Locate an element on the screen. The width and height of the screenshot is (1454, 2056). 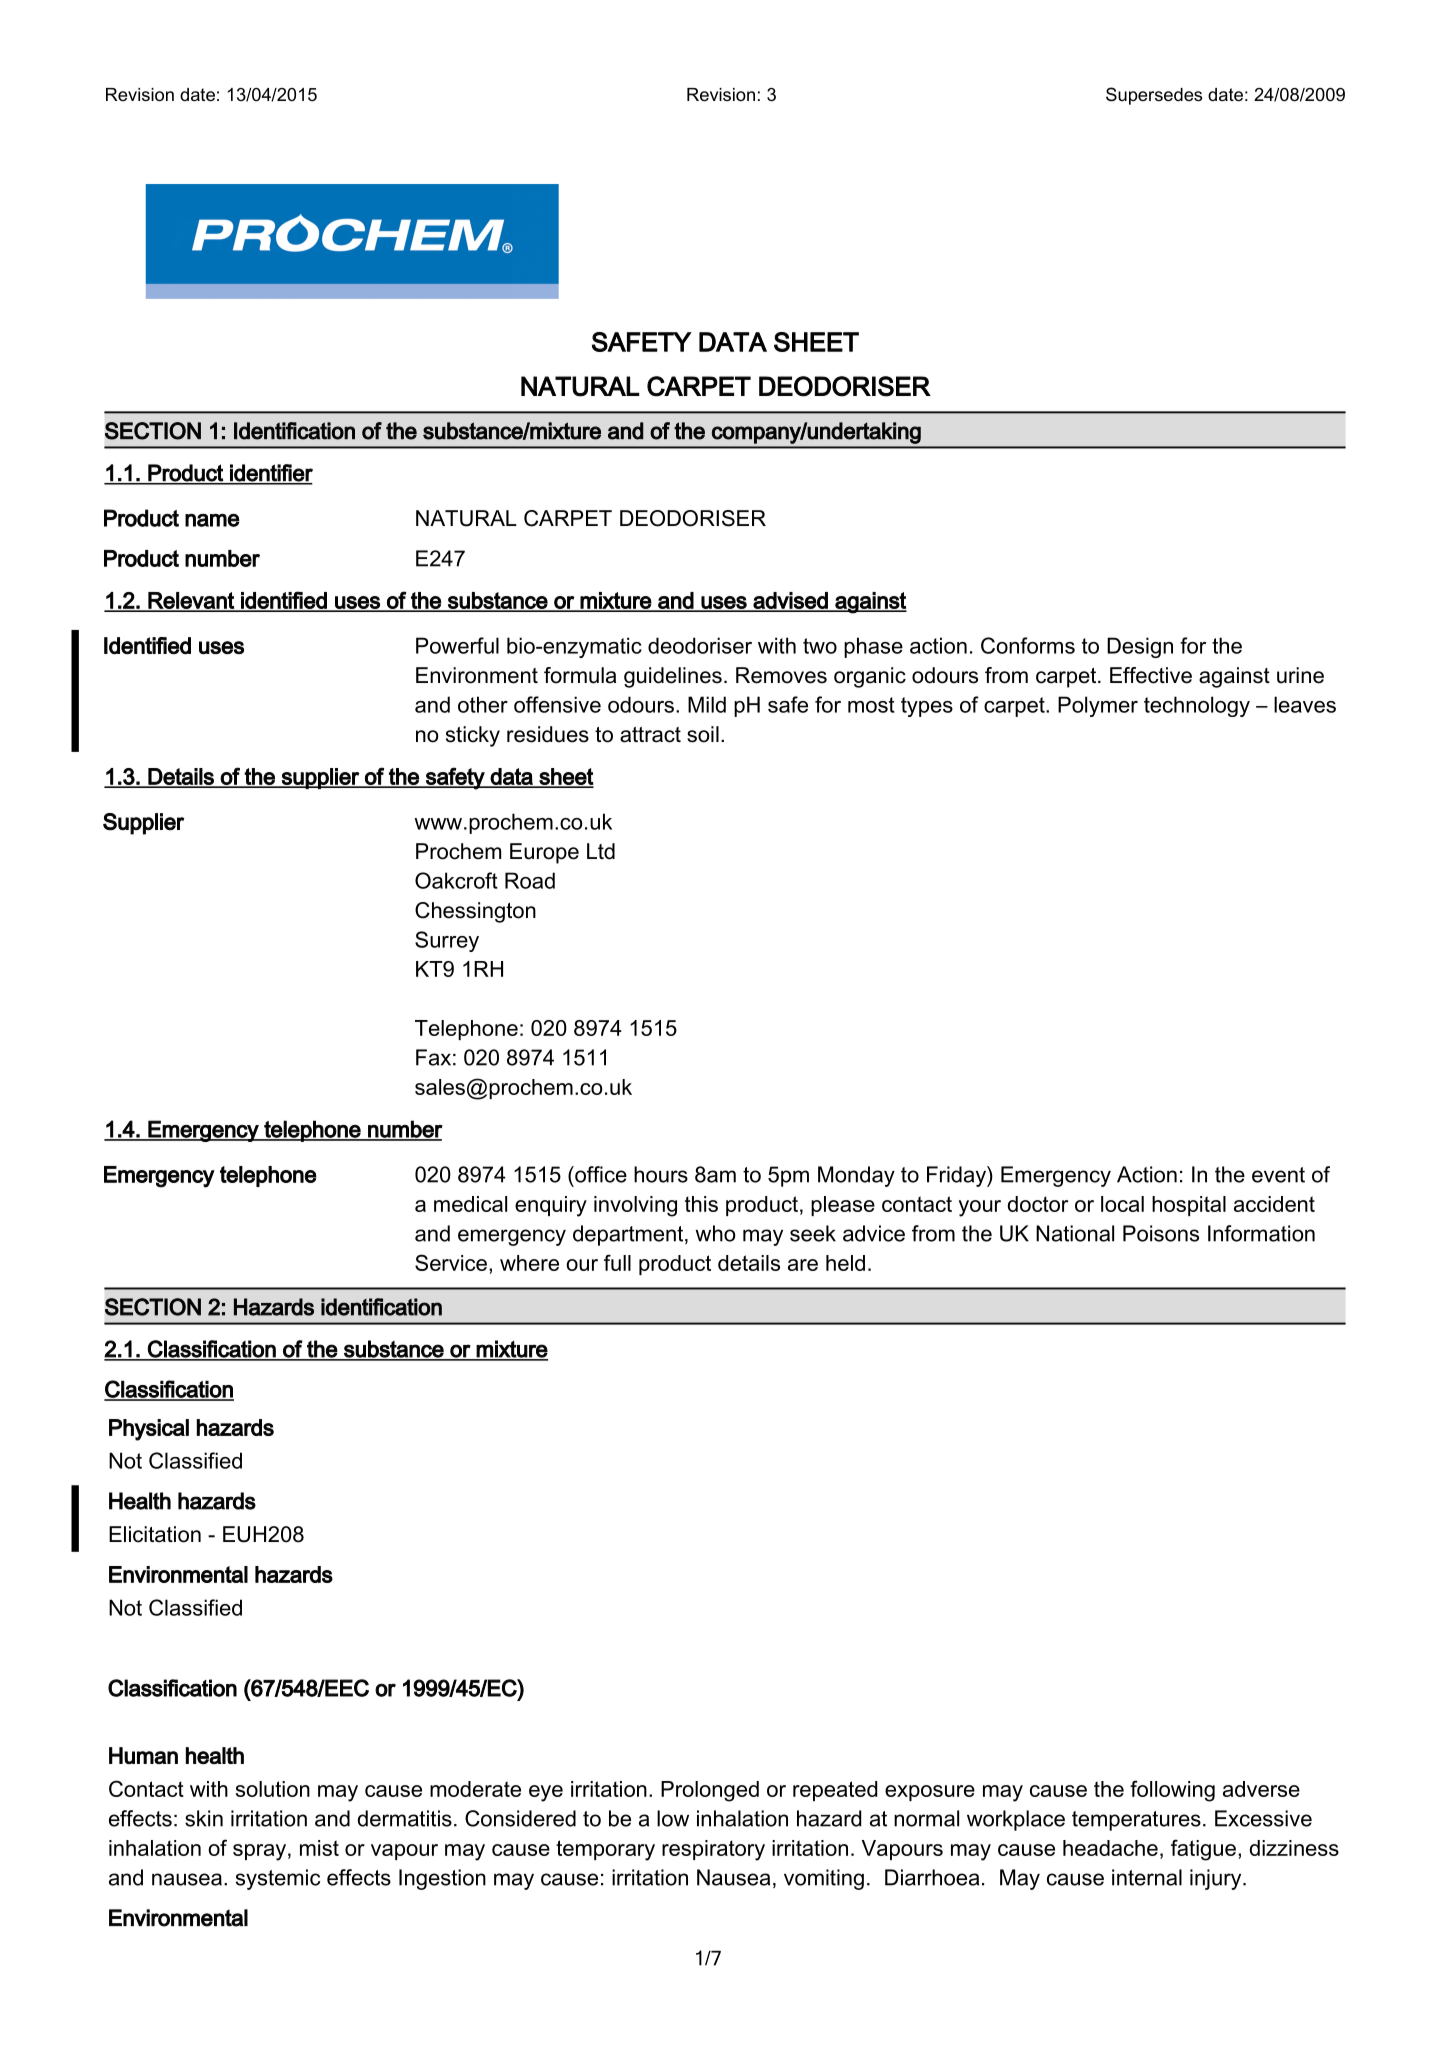
Poisons is located at coordinates (1161, 1233).
